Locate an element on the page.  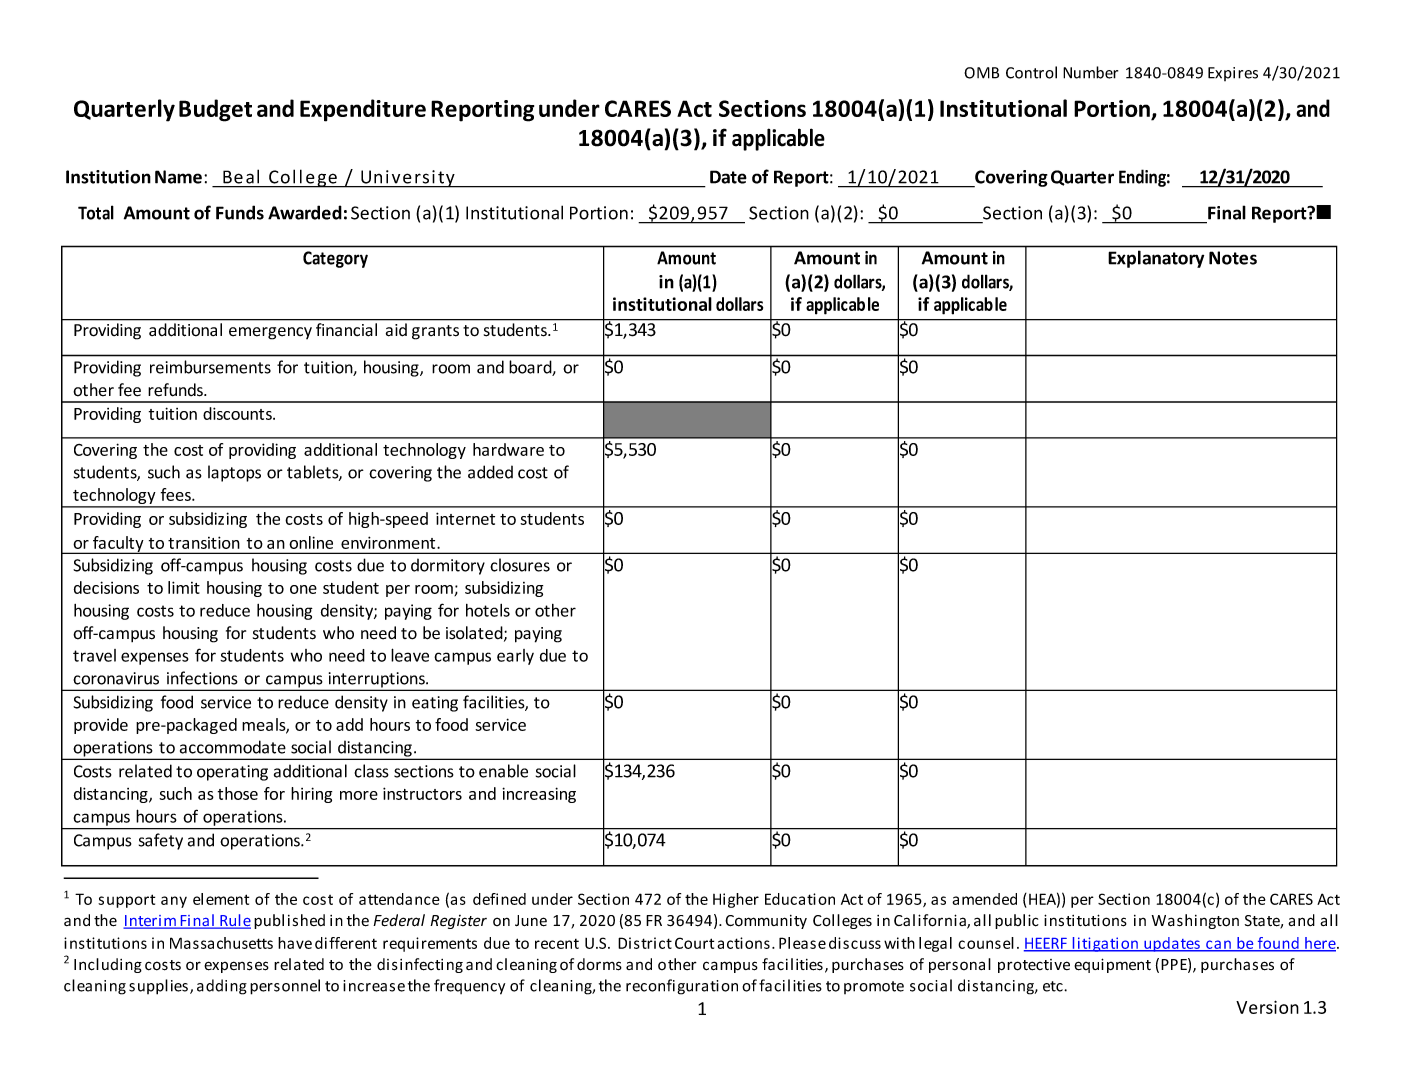
Beal is located at coordinates (241, 177).
